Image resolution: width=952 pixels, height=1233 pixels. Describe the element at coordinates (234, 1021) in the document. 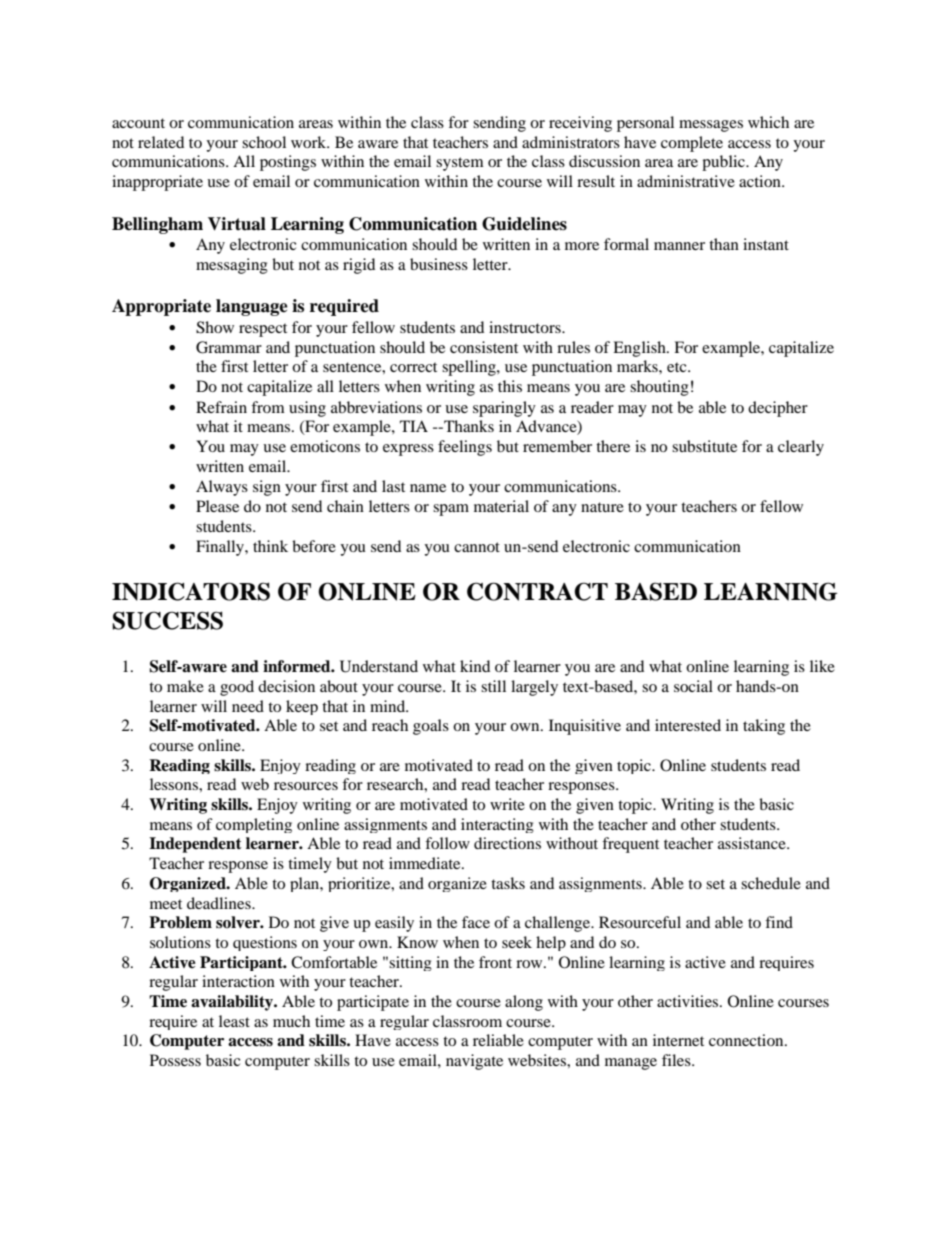

I see `least` at that location.
